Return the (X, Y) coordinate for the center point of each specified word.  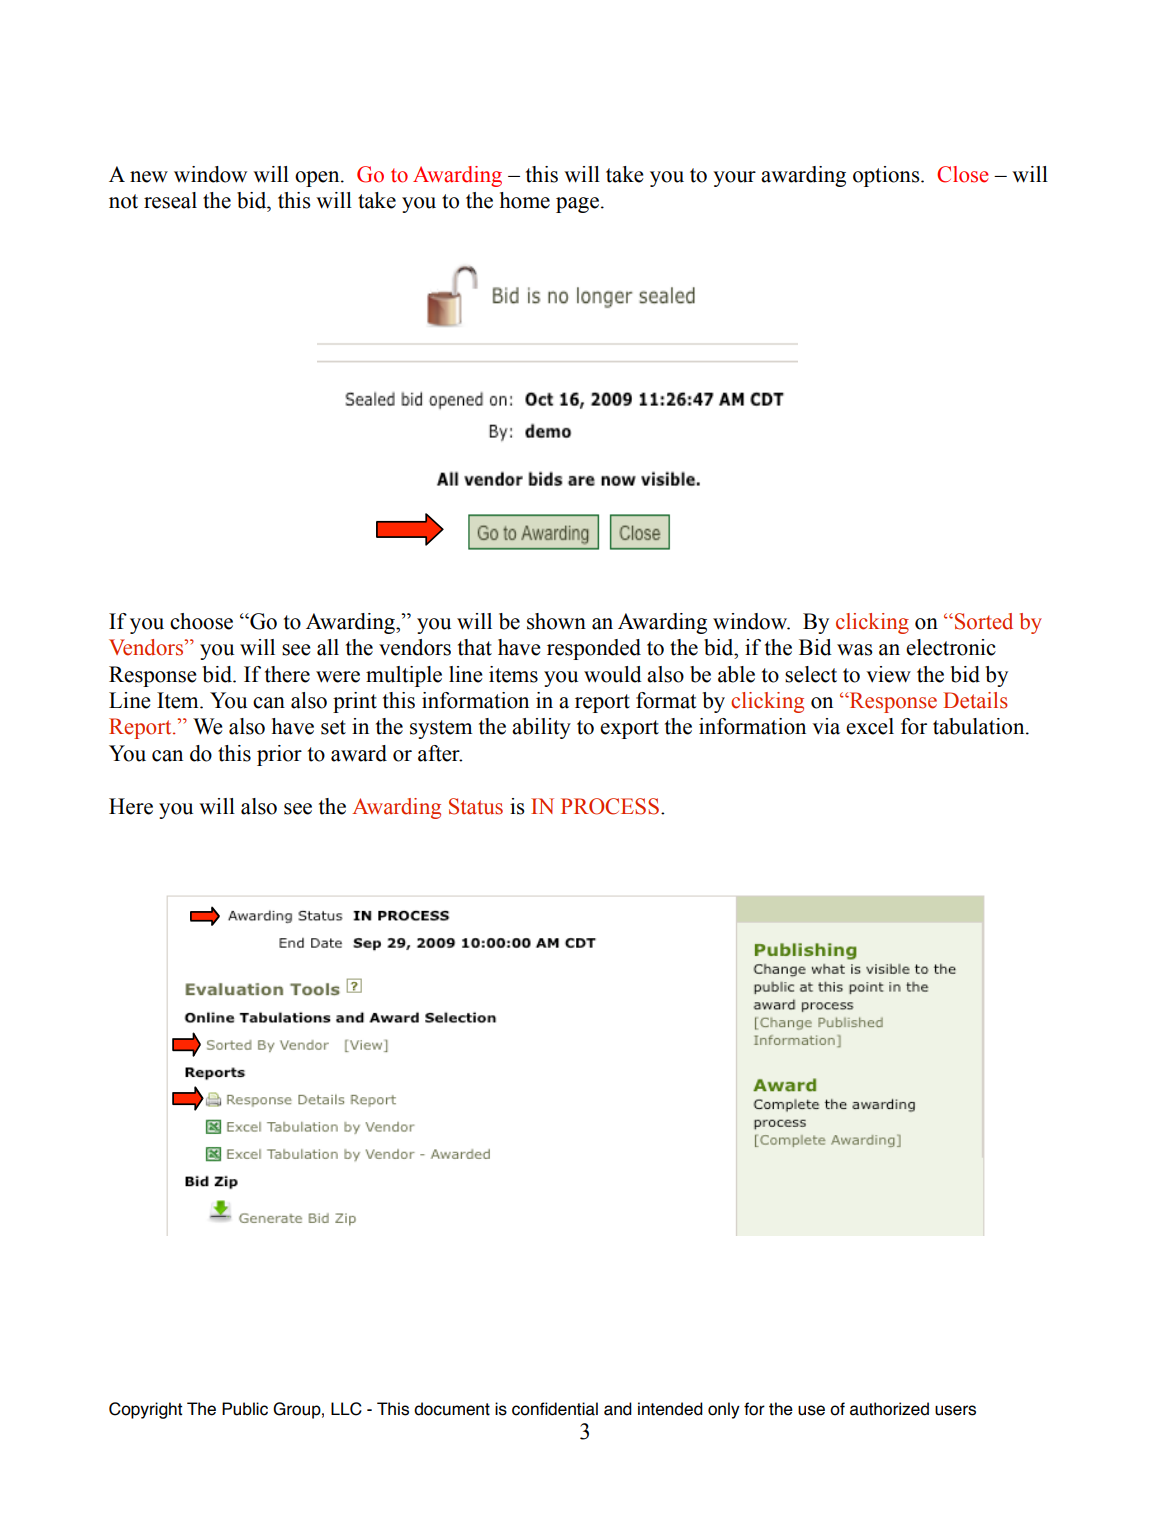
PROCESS (610, 806)
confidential (555, 1409)
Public (245, 1409)
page (577, 205)
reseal (170, 200)
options (887, 176)
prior (279, 755)
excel (870, 726)
